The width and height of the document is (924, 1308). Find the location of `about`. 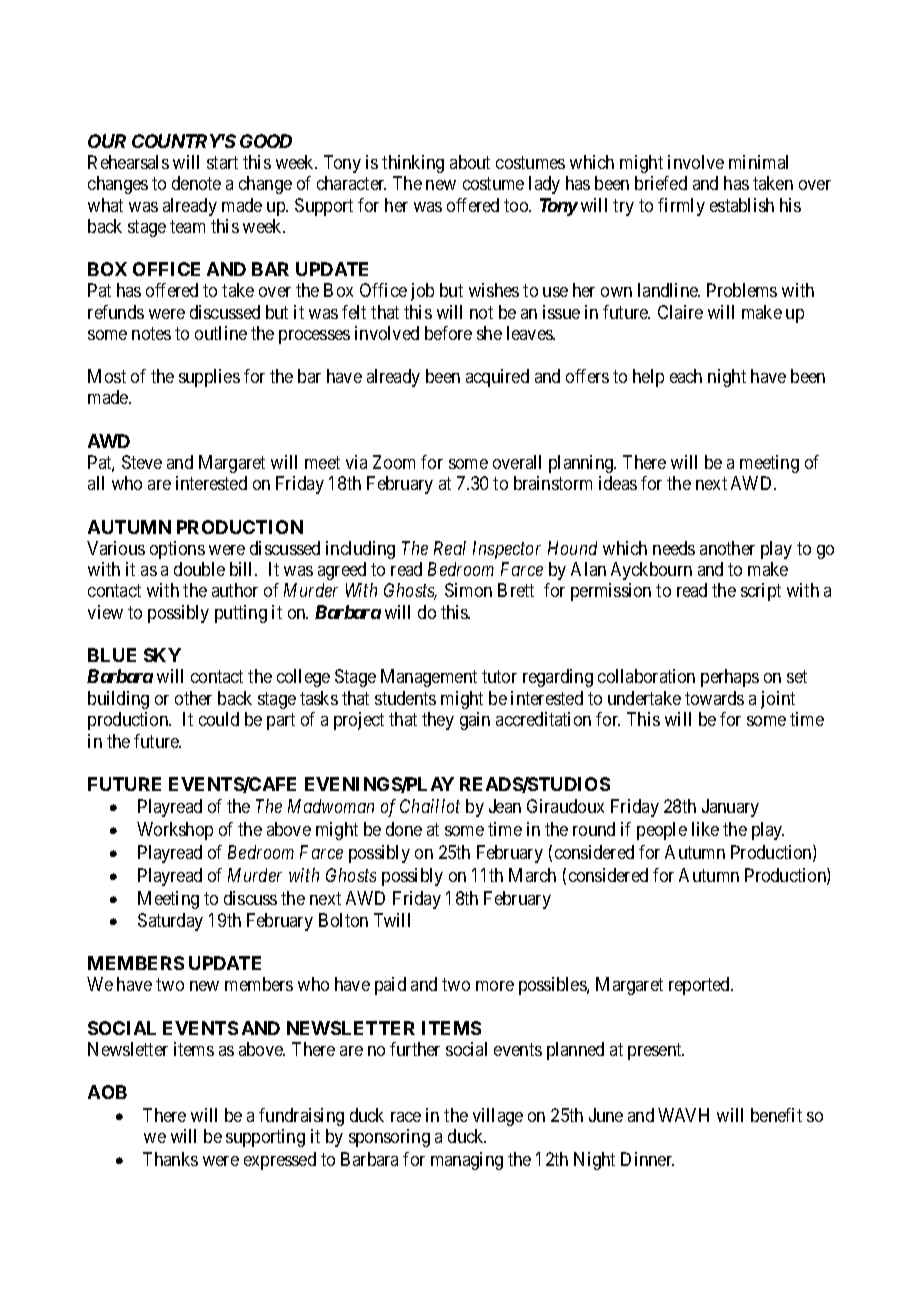

about is located at coordinates (470, 162).
